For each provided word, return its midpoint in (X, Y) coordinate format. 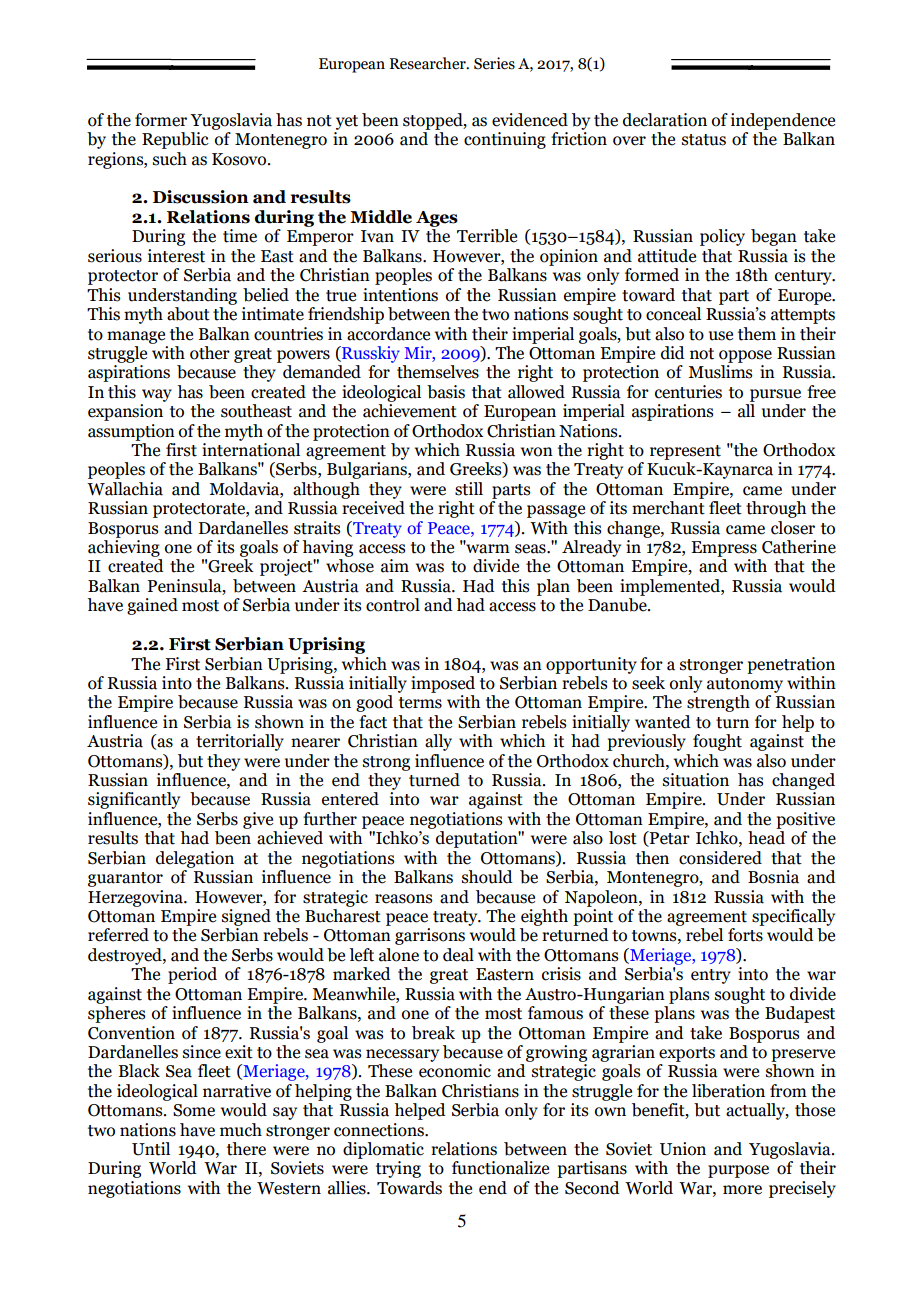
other (210, 353)
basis (446, 392)
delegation (195, 859)
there (246, 1149)
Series (494, 63)
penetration (791, 665)
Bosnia (773, 877)
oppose (745, 356)
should (487, 877)
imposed (443, 684)
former (161, 120)
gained (152, 606)
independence (783, 121)
